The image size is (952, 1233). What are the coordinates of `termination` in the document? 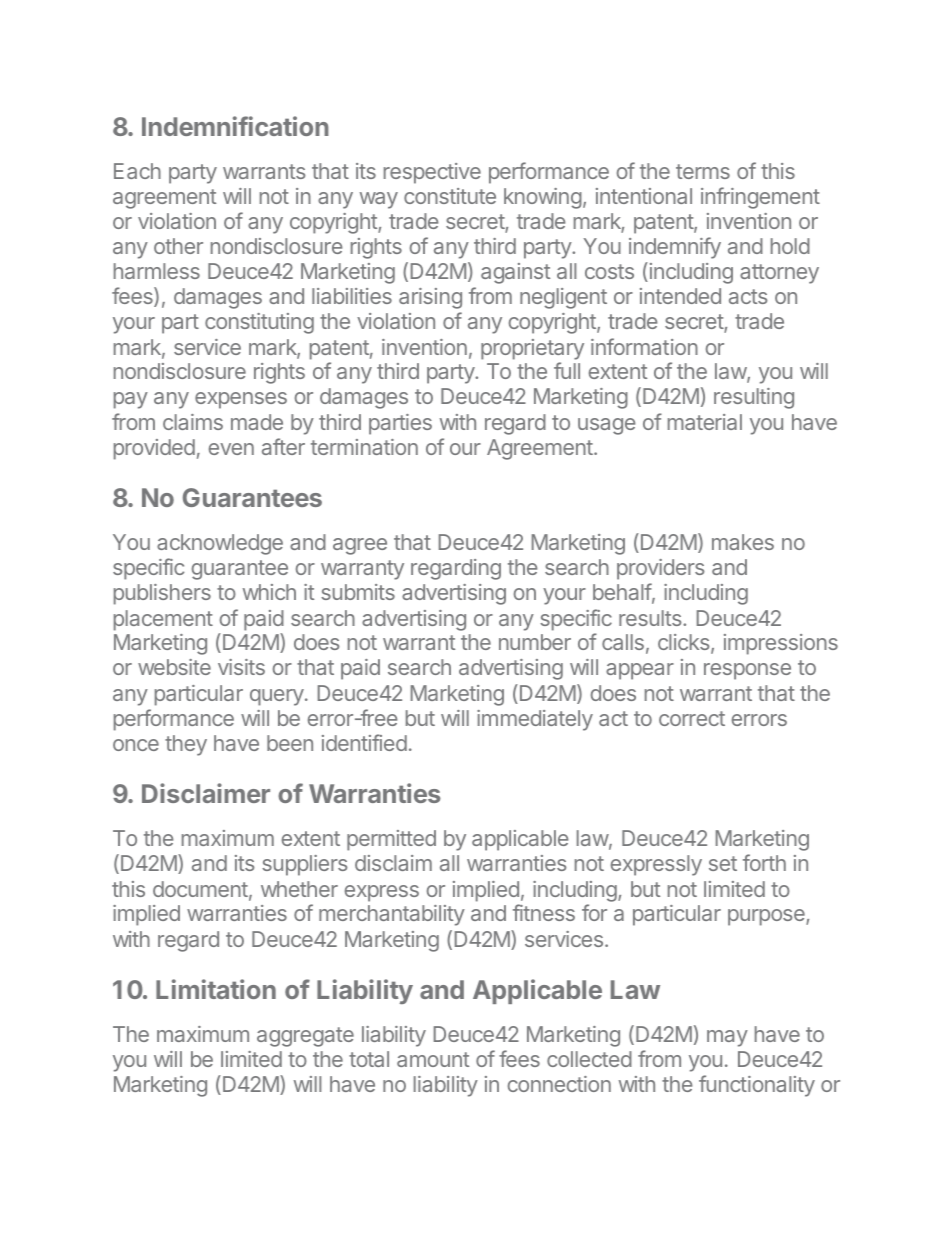 It's located at (364, 447).
